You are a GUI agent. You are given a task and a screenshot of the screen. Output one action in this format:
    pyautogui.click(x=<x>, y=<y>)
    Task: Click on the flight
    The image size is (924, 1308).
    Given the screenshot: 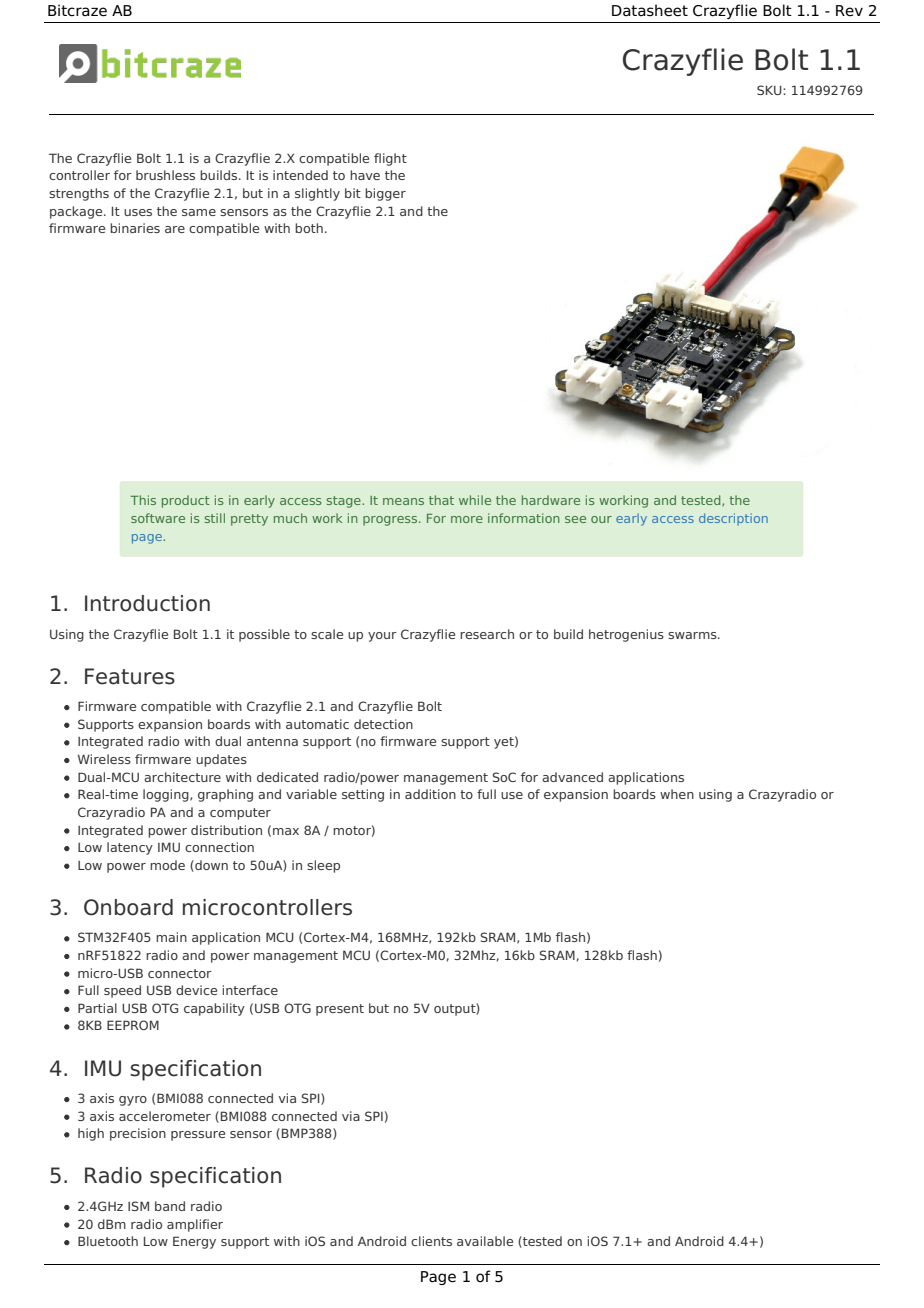 What is the action you would take?
    pyautogui.click(x=390, y=159)
